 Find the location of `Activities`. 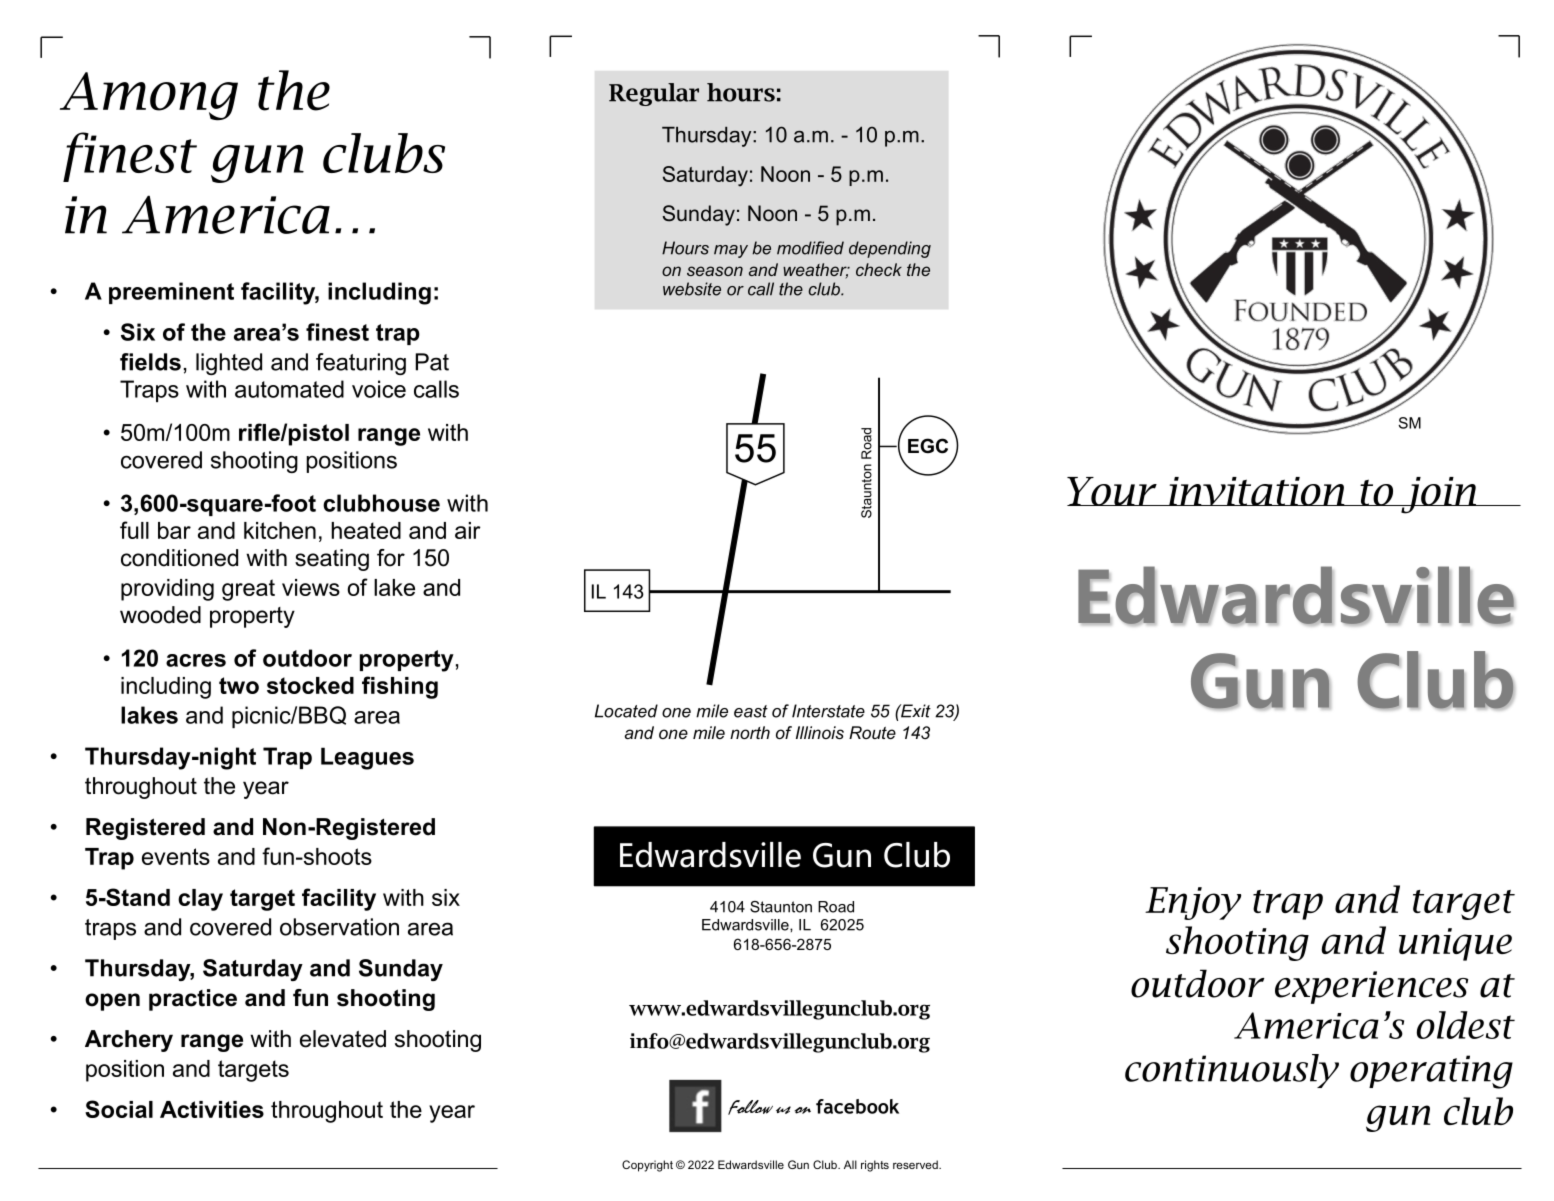

Activities is located at coordinates (212, 1109).
